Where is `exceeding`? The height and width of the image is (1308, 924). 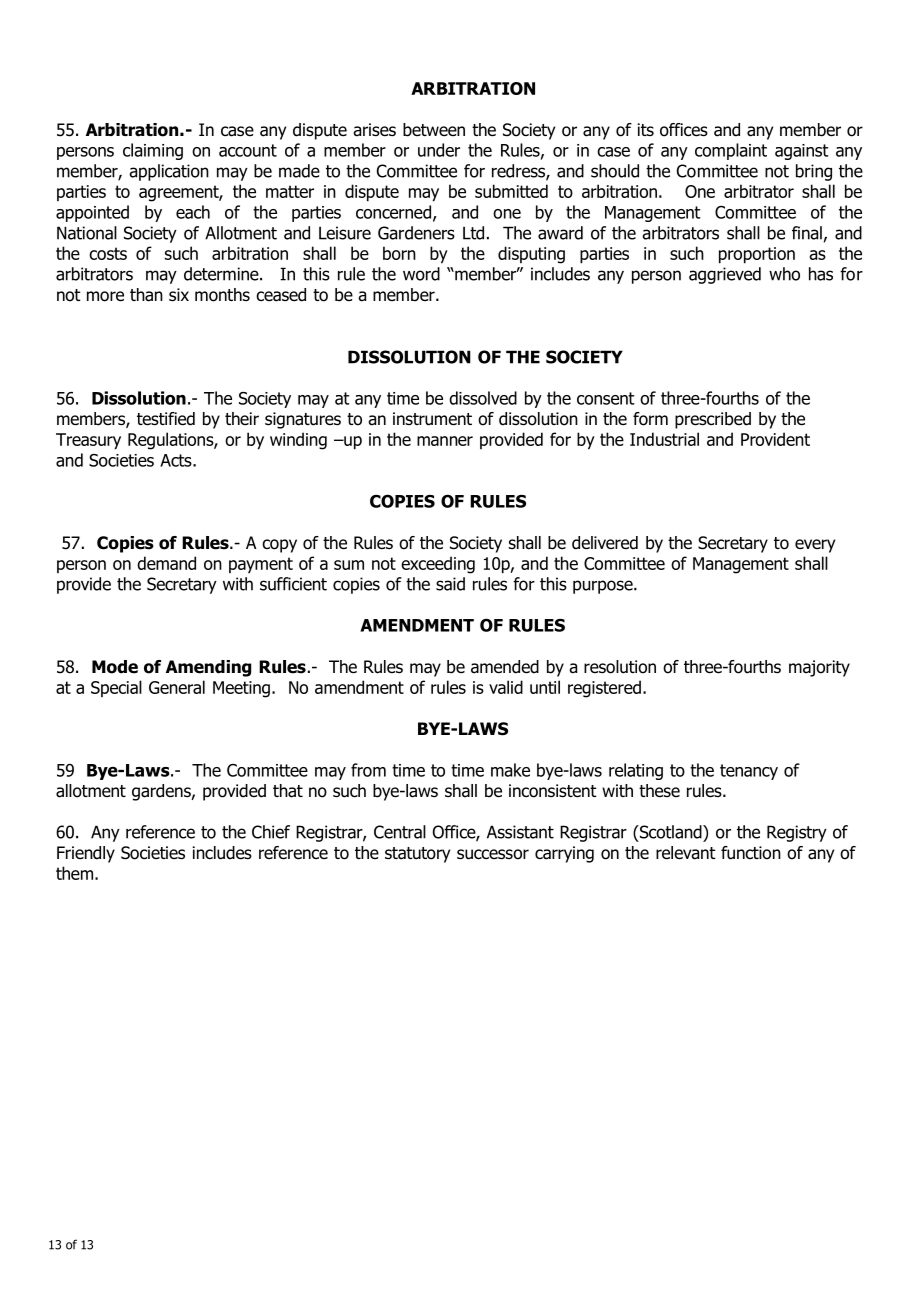
exceeding is located at coordinates (438, 565).
